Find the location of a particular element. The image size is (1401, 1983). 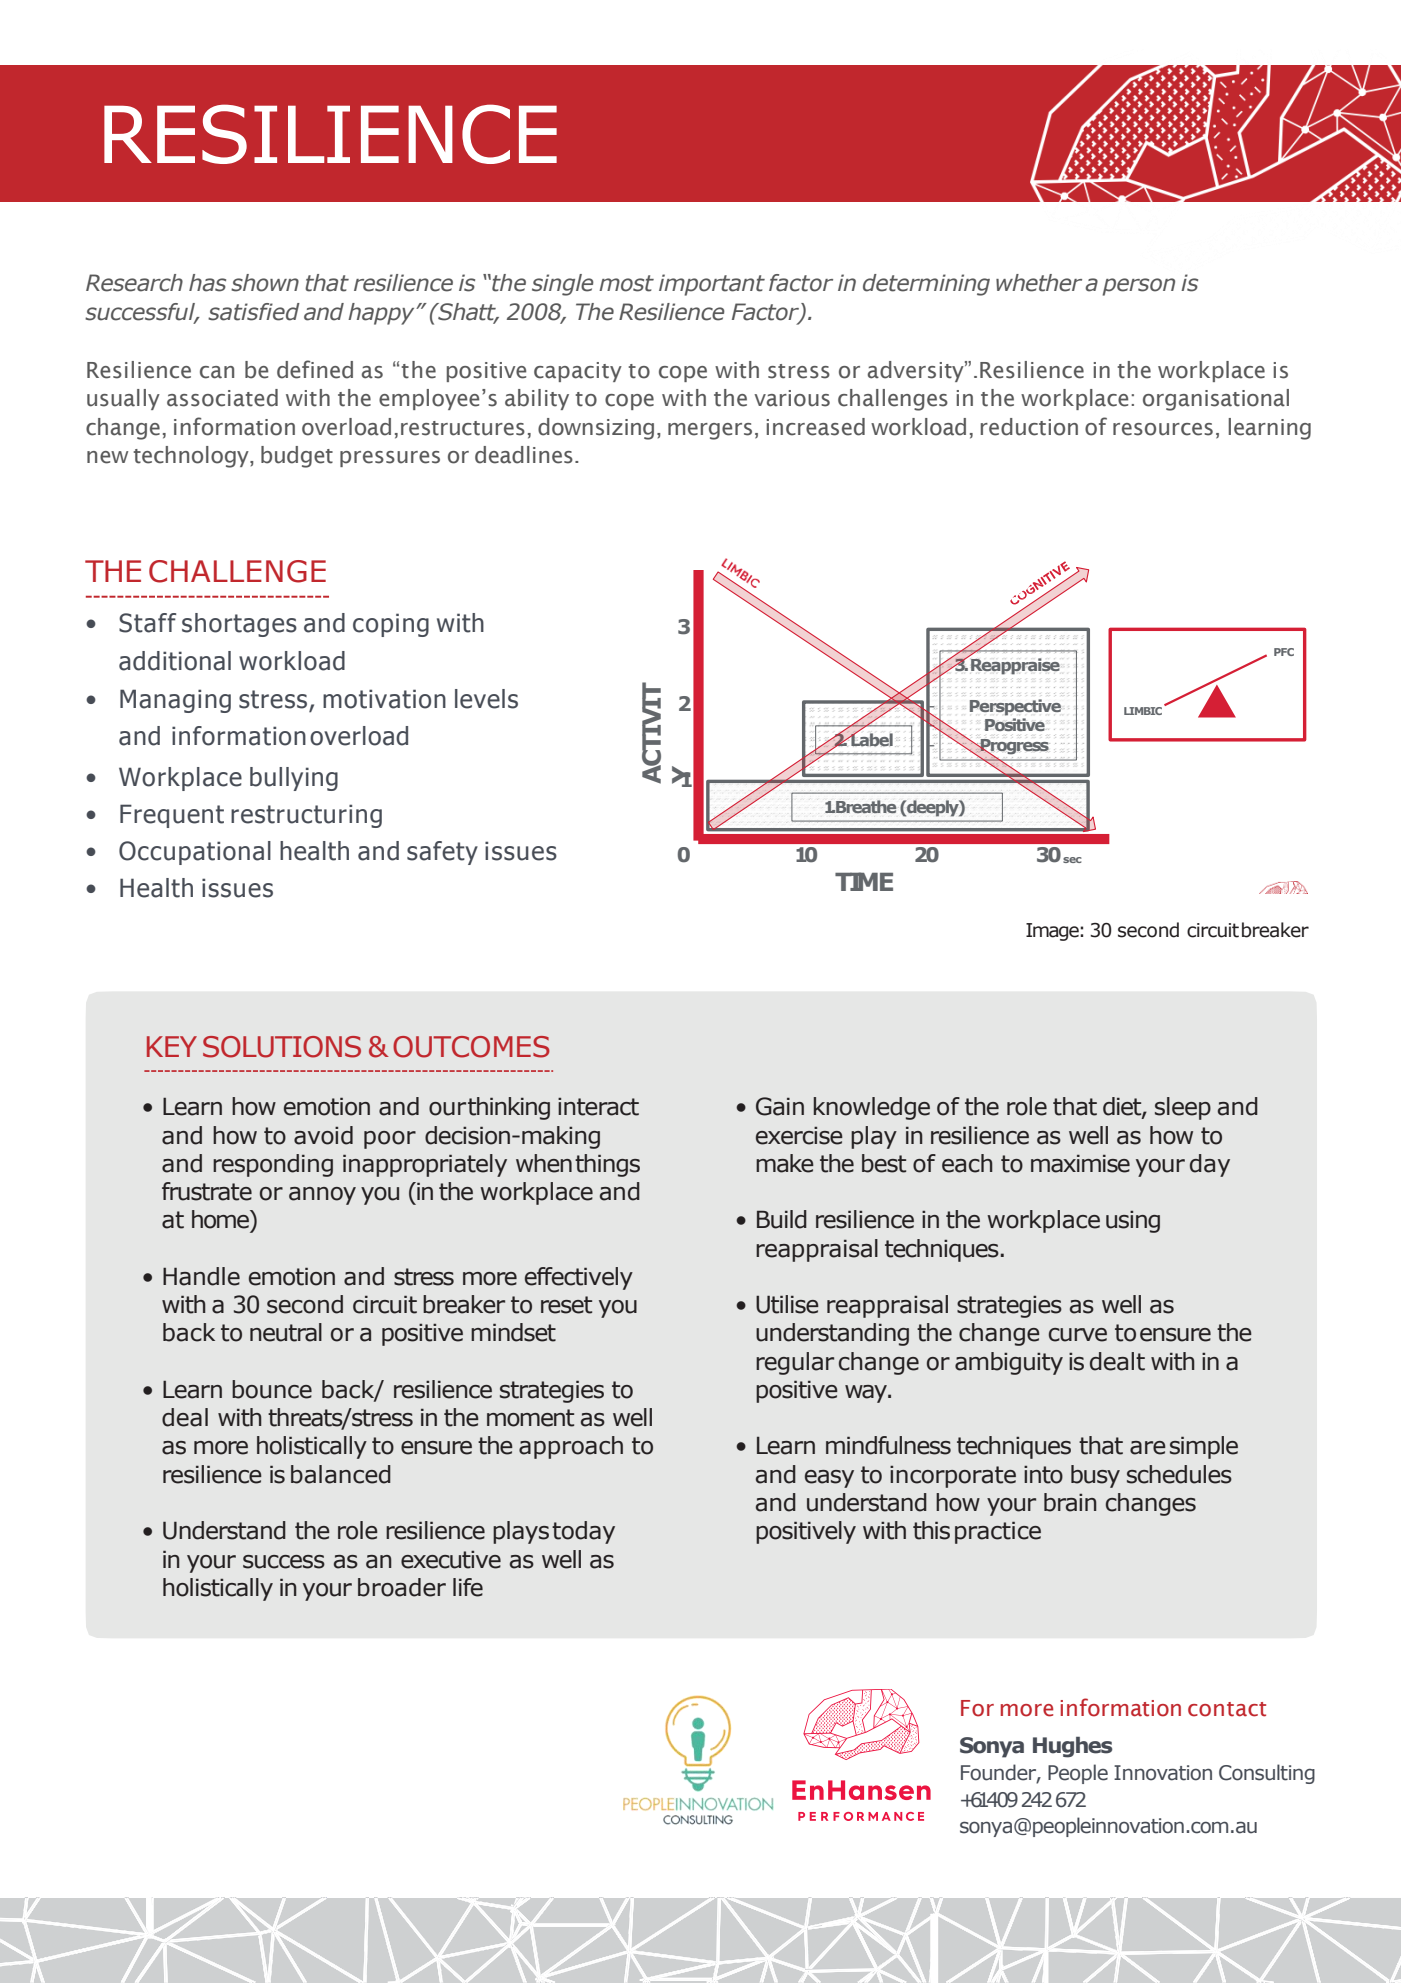

LIMBIC is located at coordinates (1144, 710).
